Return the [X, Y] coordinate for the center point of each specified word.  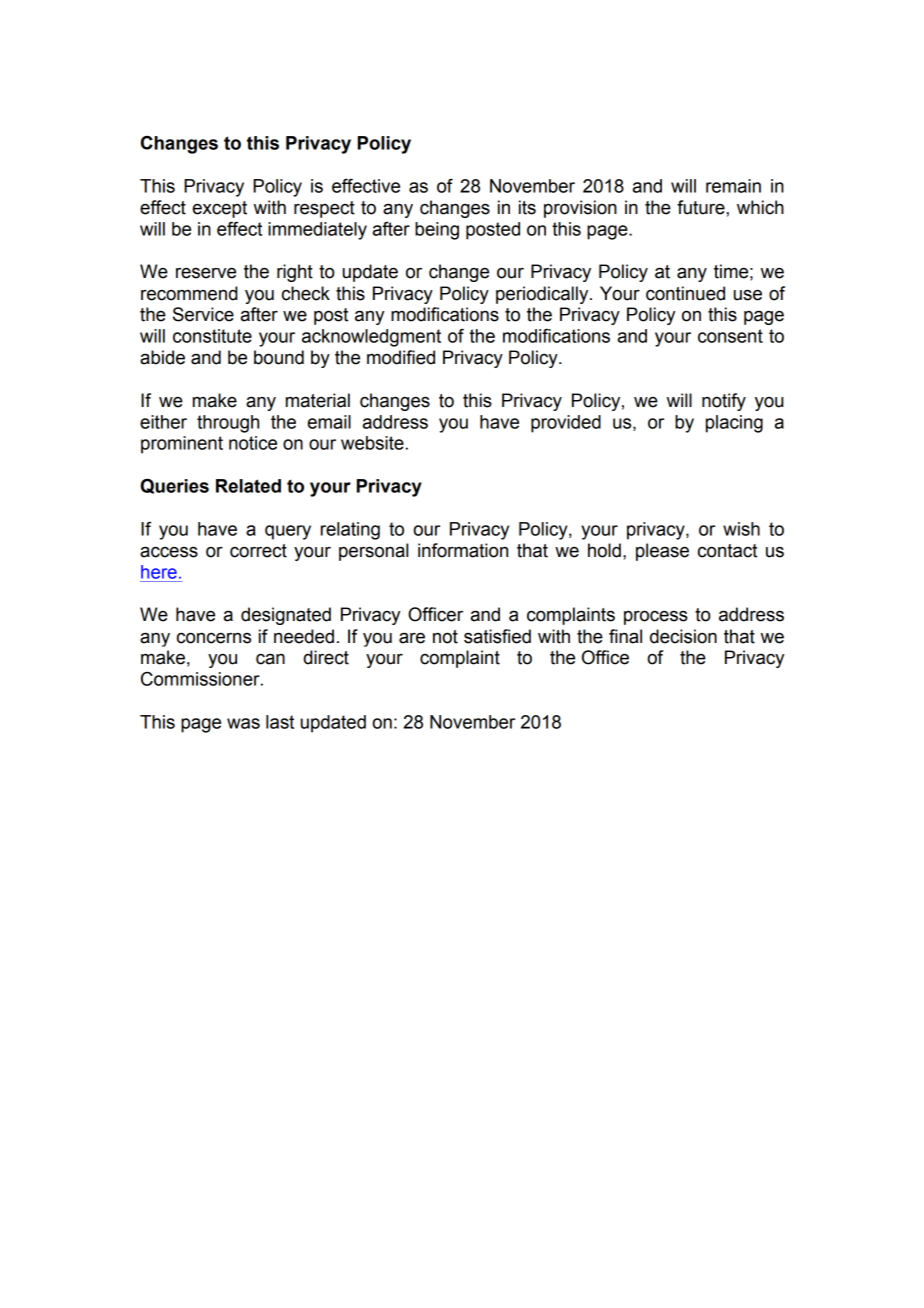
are [412, 638]
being [437, 231]
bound [279, 357]
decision [683, 636]
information [463, 550]
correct [258, 551]
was [243, 723]
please [662, 552]
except [220, 209]
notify [724, 402]
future [702, 207]
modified [401, 357]
